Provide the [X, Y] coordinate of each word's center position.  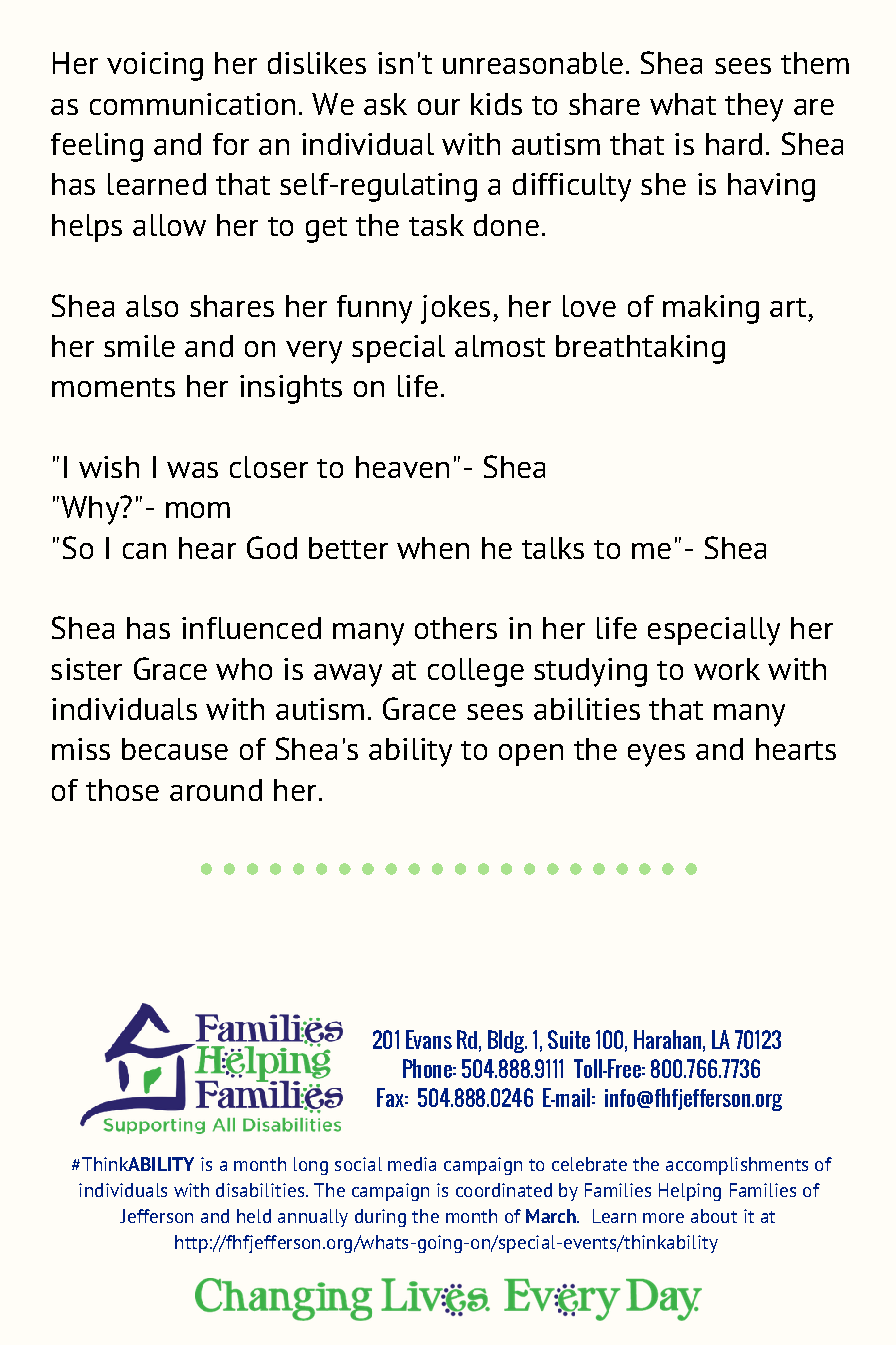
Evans [429, 1039]
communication [192, 104]
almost [500, 346]
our [439, 107]
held [254, 1216]
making [711, 309]
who [244, 669]
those [122, 790]
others [456, 628]
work [727, 669]
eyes [656, 755]
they [754, 107]
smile [139, 346]
